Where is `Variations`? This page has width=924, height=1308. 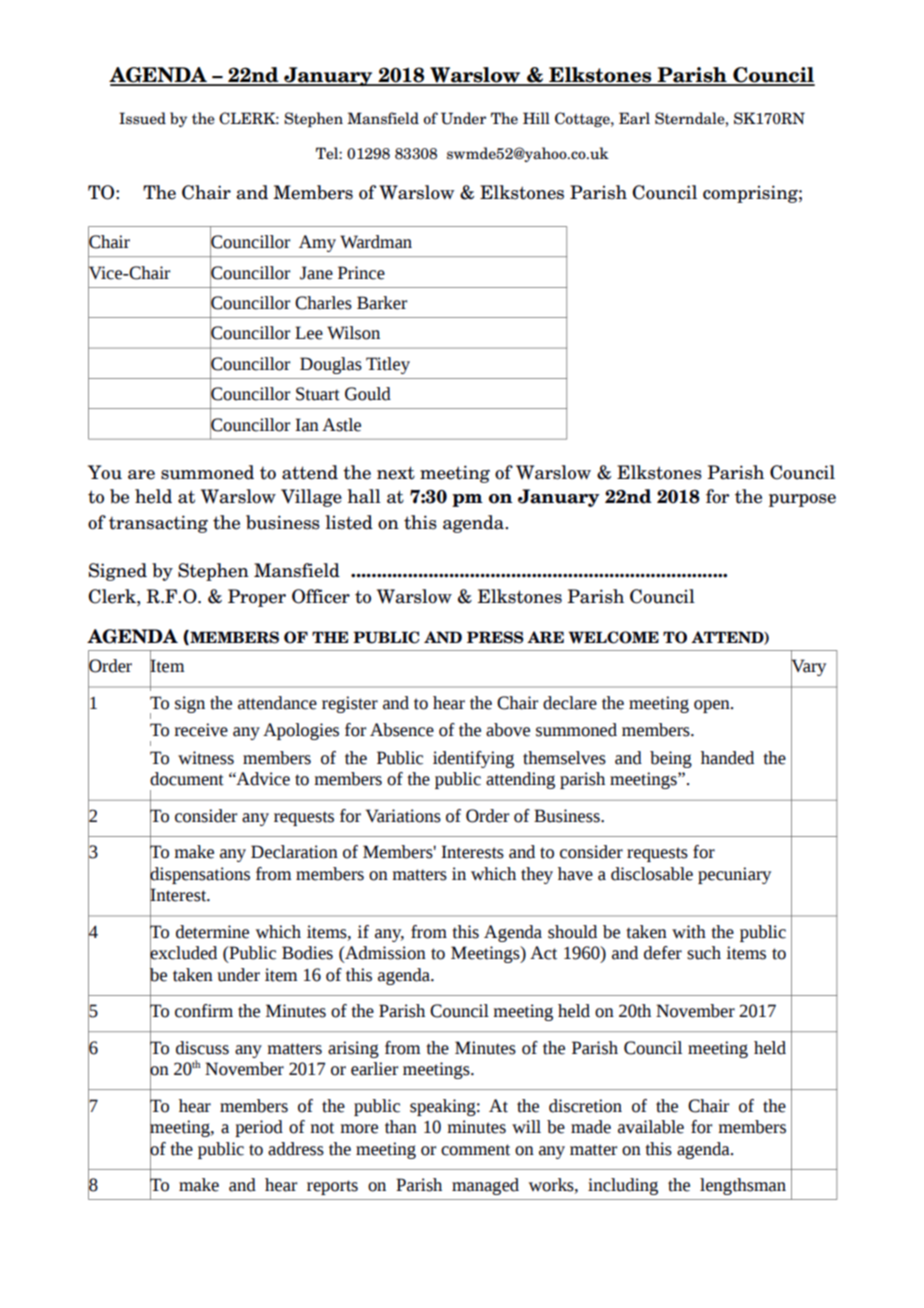
Variations is located at coordinates (403, 816).
